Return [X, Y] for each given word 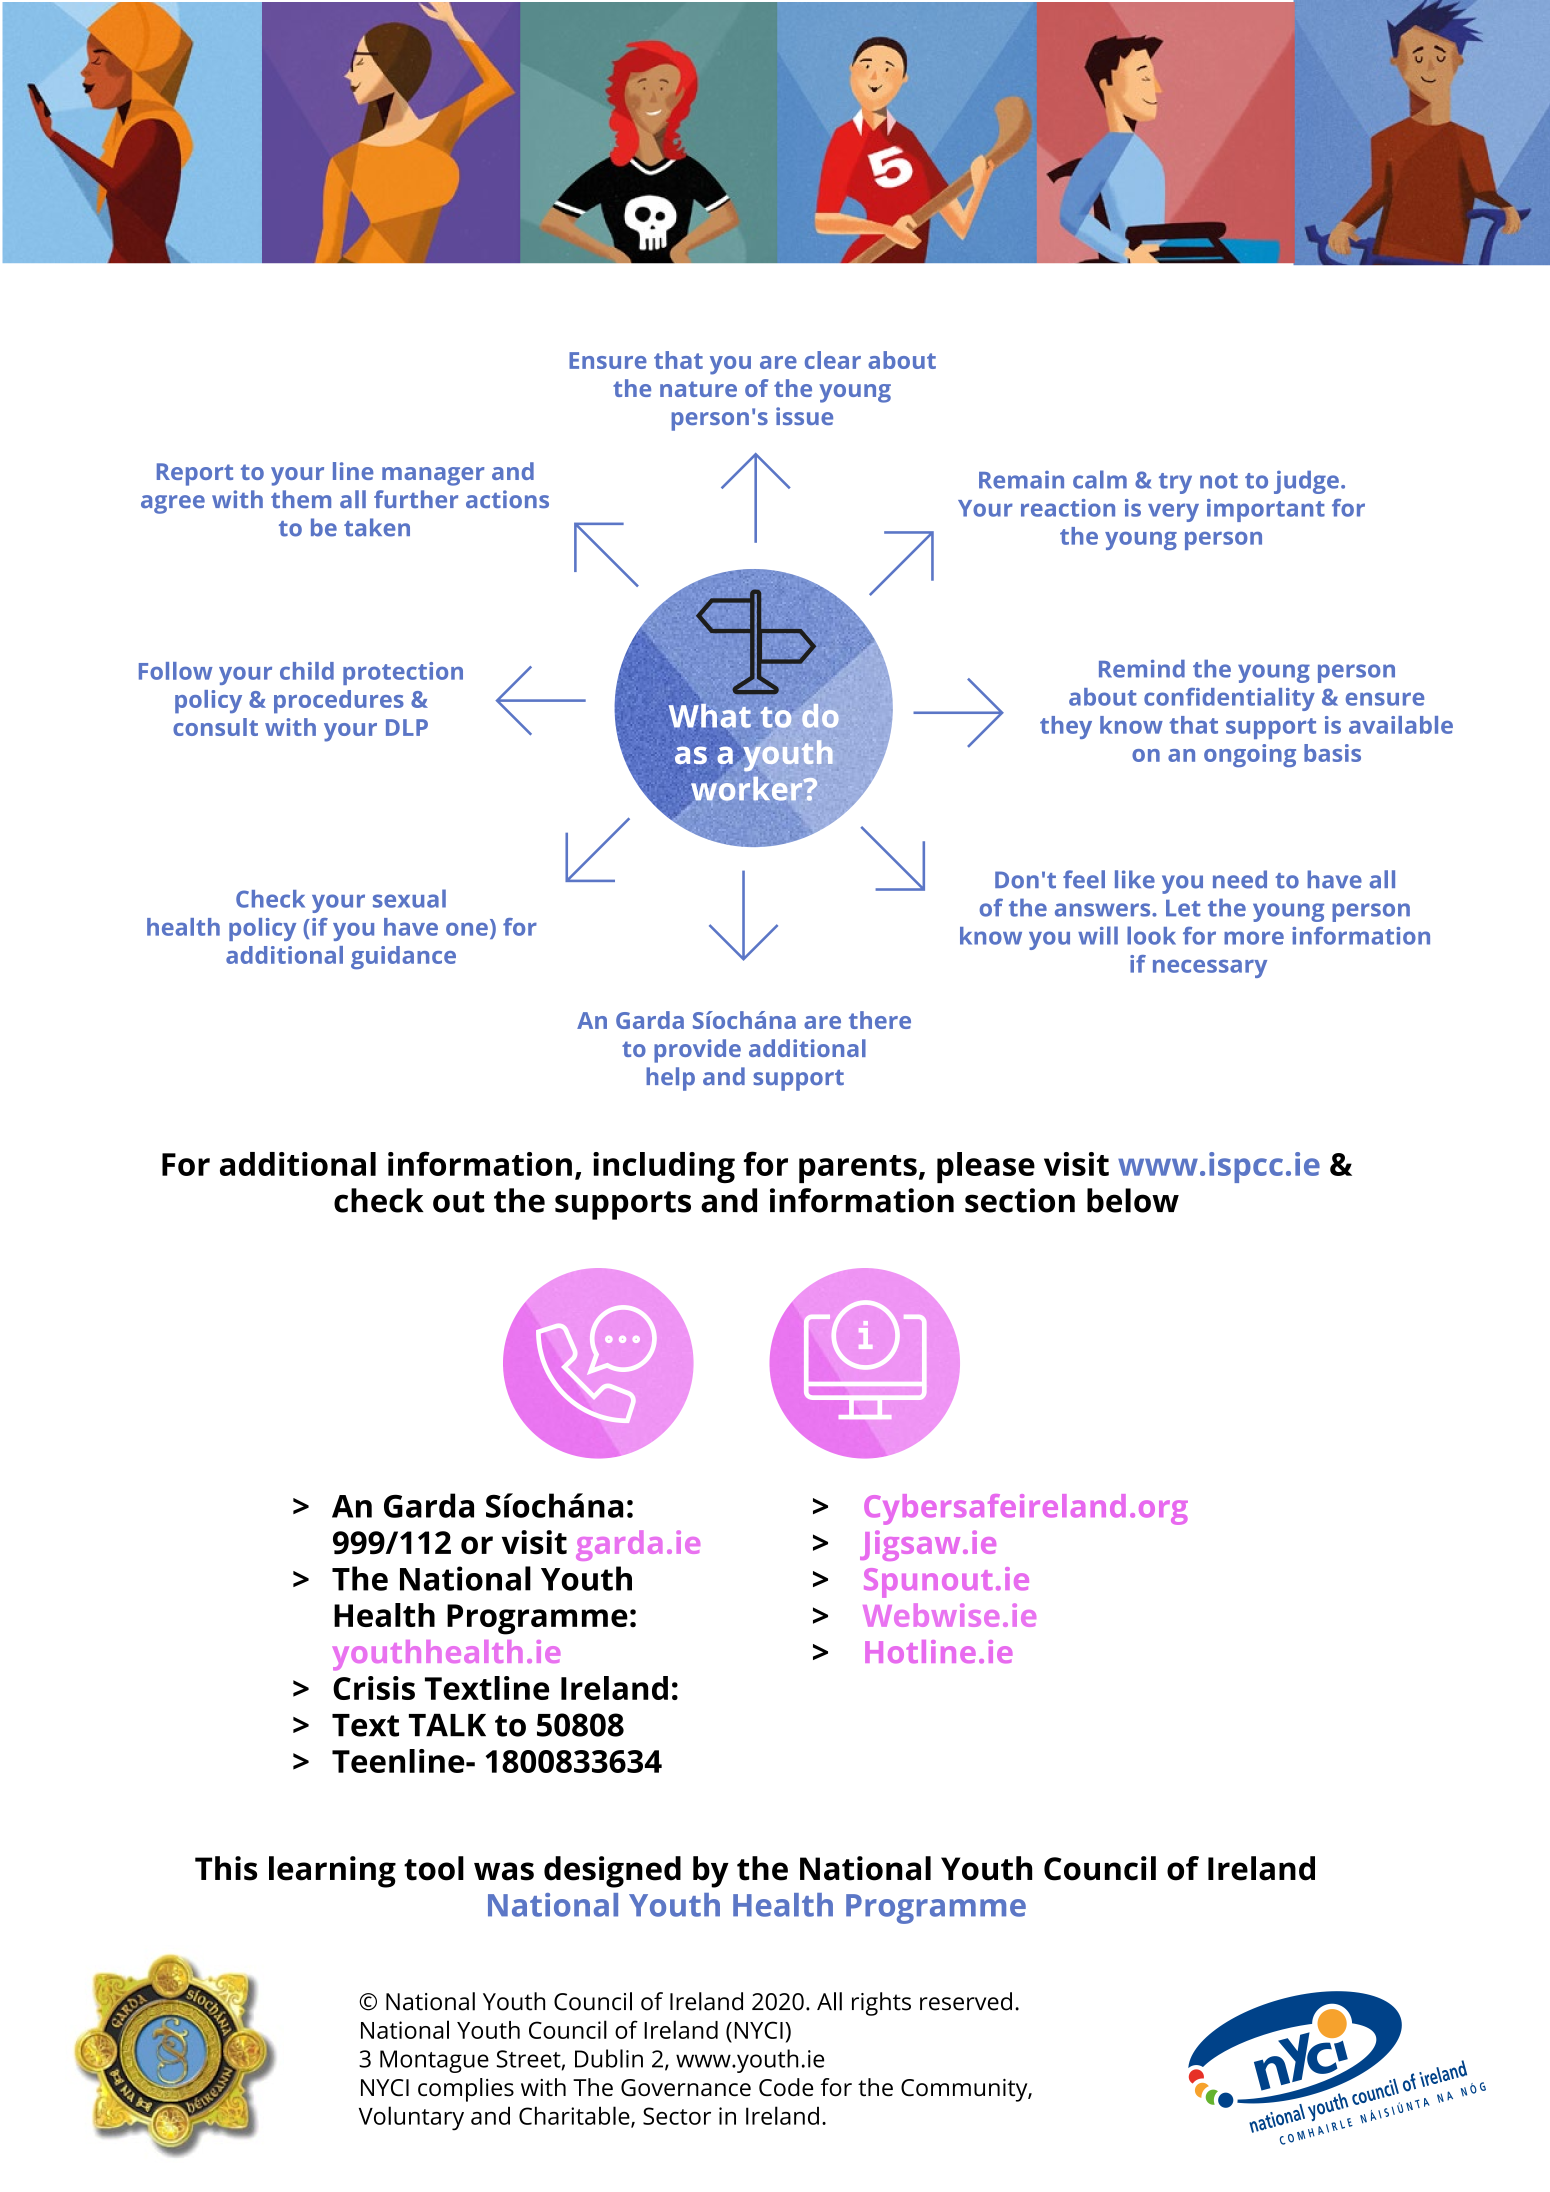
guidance [403, 957]
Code [786, 2087]
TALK [447, 1725]
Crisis [374, 1688]
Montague [434, 2061]
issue [804, 416]
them [301, 499]
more [1254, 938]
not [1219, 481]
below [1133, 1200]
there [880, 1020]
